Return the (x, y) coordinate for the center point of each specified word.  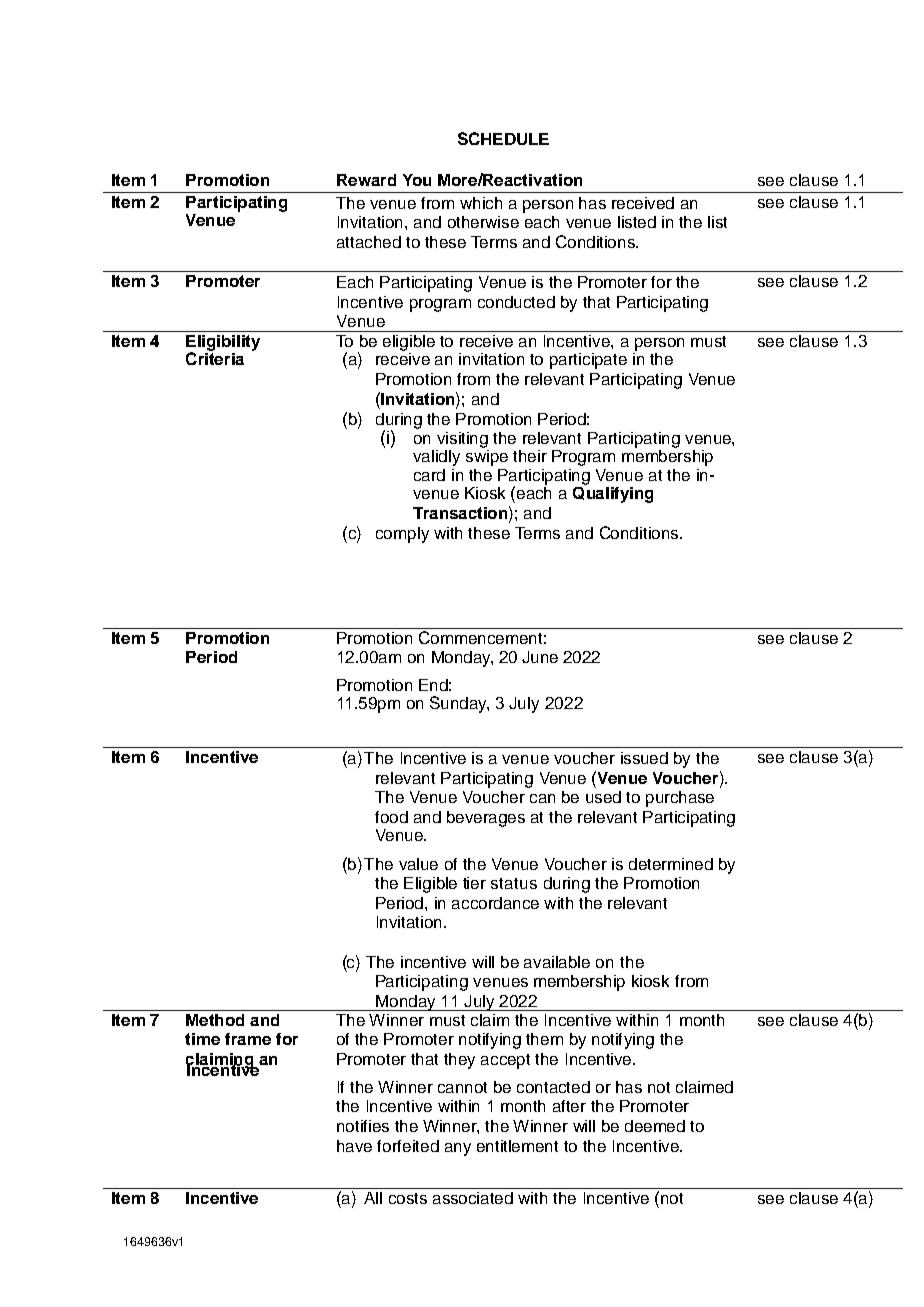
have (354, 1146)
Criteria (215, 357)
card (429, 475)
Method (215, 1020)
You (417, 180)
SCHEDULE (503, 138)
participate (588, 361)
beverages (486, 819)
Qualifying (613, 495)
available (557, 962)
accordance (495, 903)
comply (402, 535)
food (391, 817)
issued (644, 758)
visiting (462, 440)
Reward (366, 180)
